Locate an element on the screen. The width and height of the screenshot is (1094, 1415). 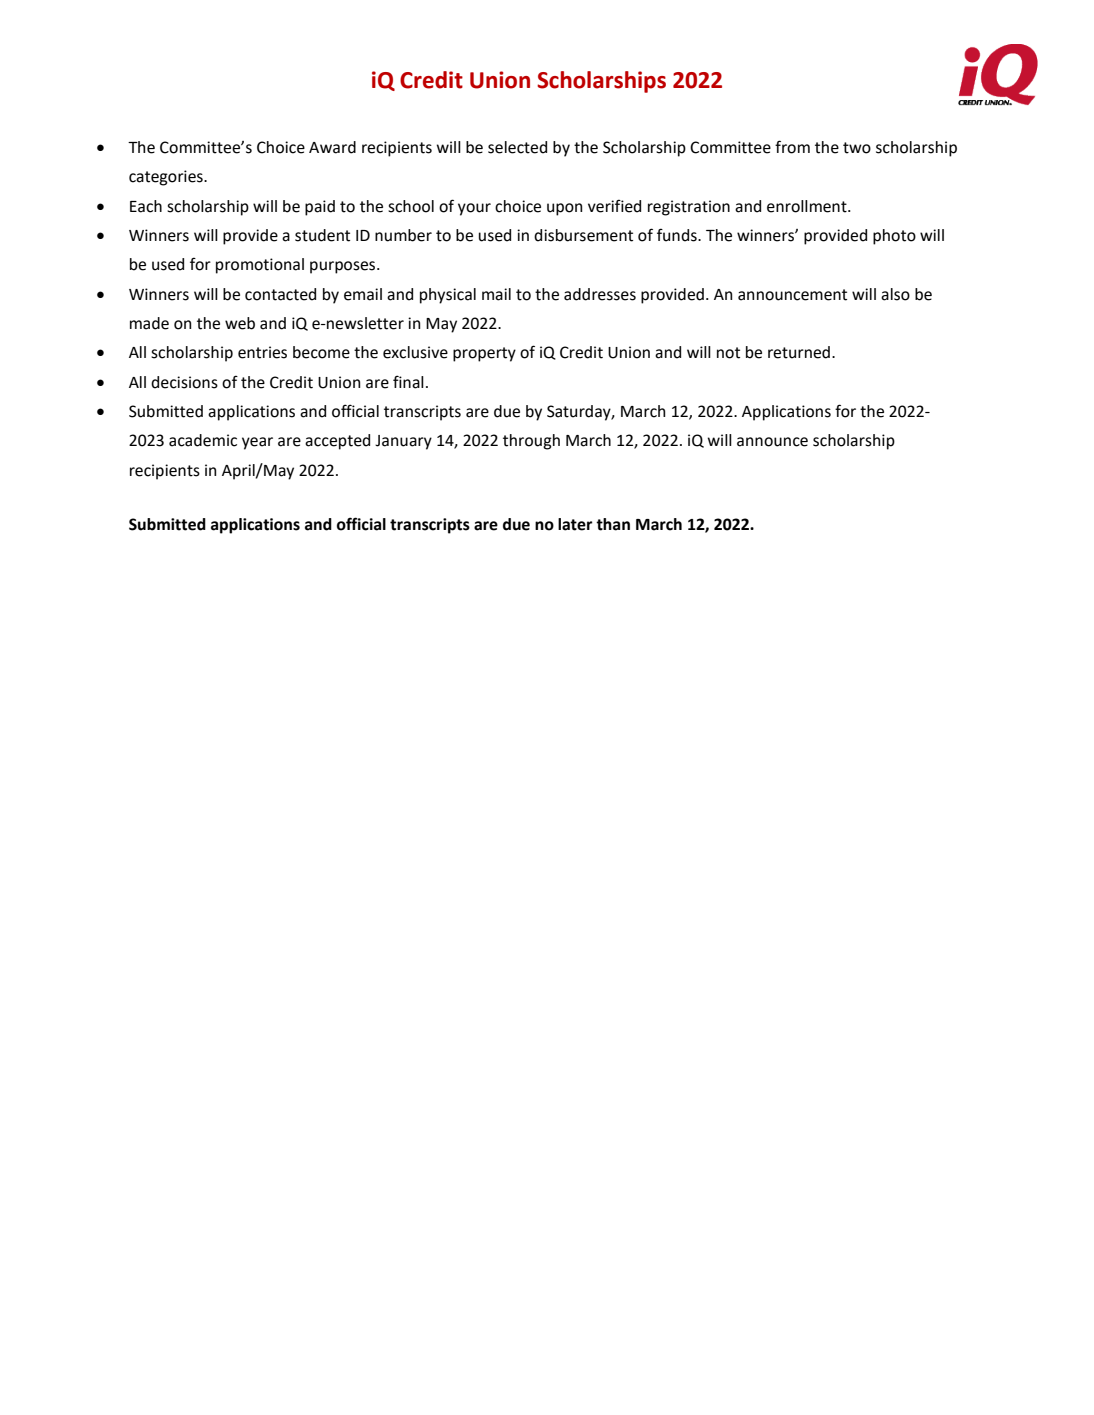
through is located at coordinates (531, 442).
